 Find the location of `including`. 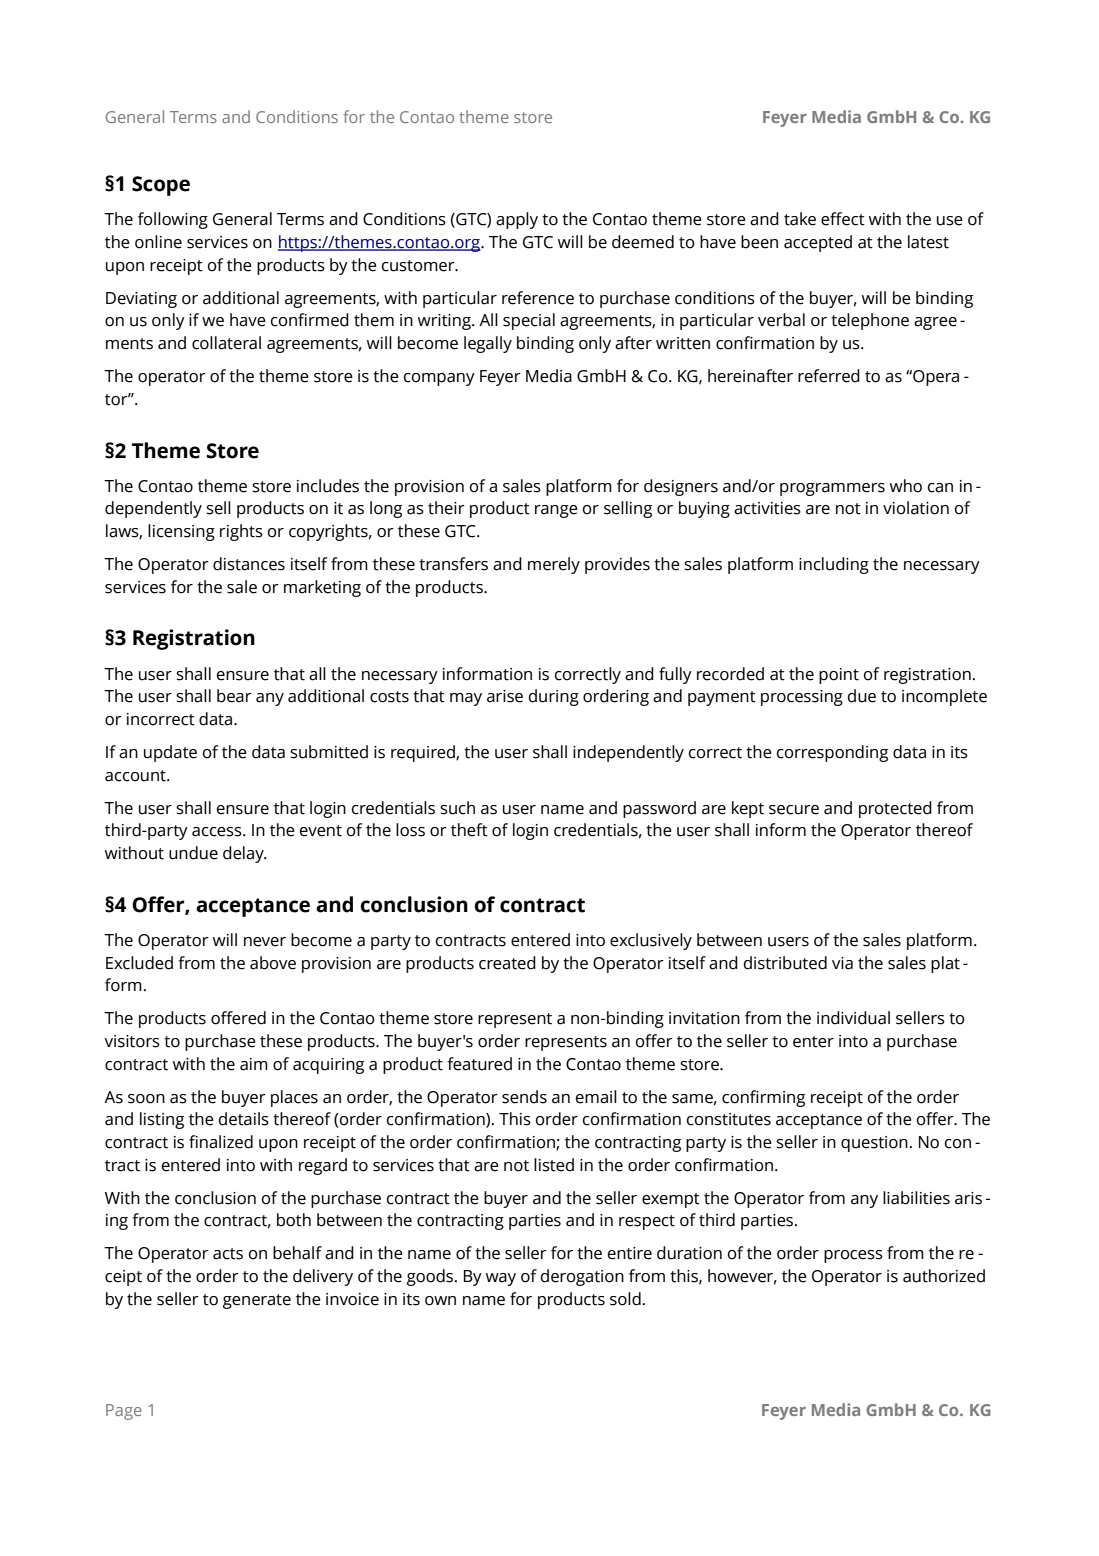

including is located at coordinates (834, 565).
